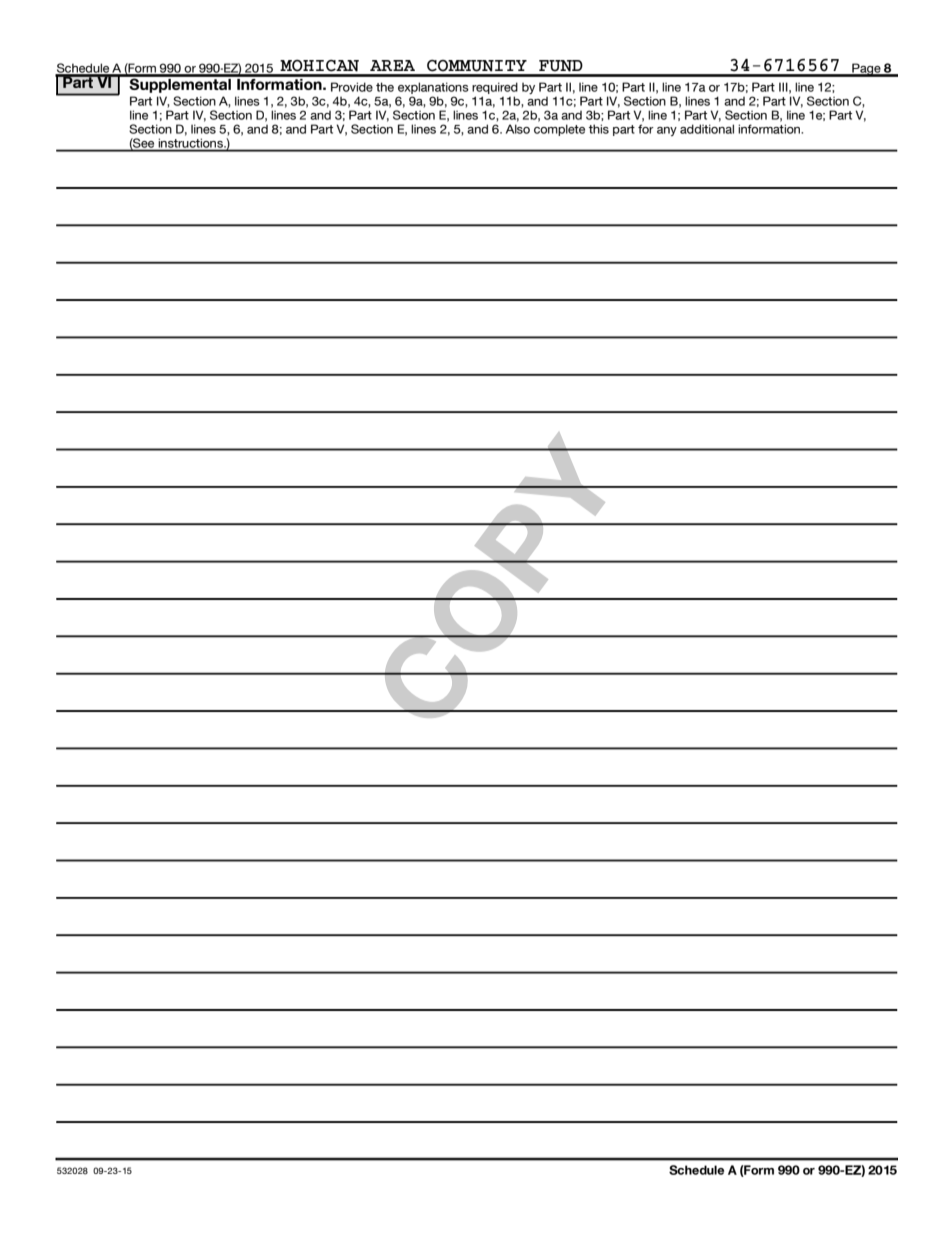 The height and width of the screenshot is (1233, 952). What do you see at coordinates (667, 131) in the screenshot?
I see `any` at bounding box center [667, 131].
